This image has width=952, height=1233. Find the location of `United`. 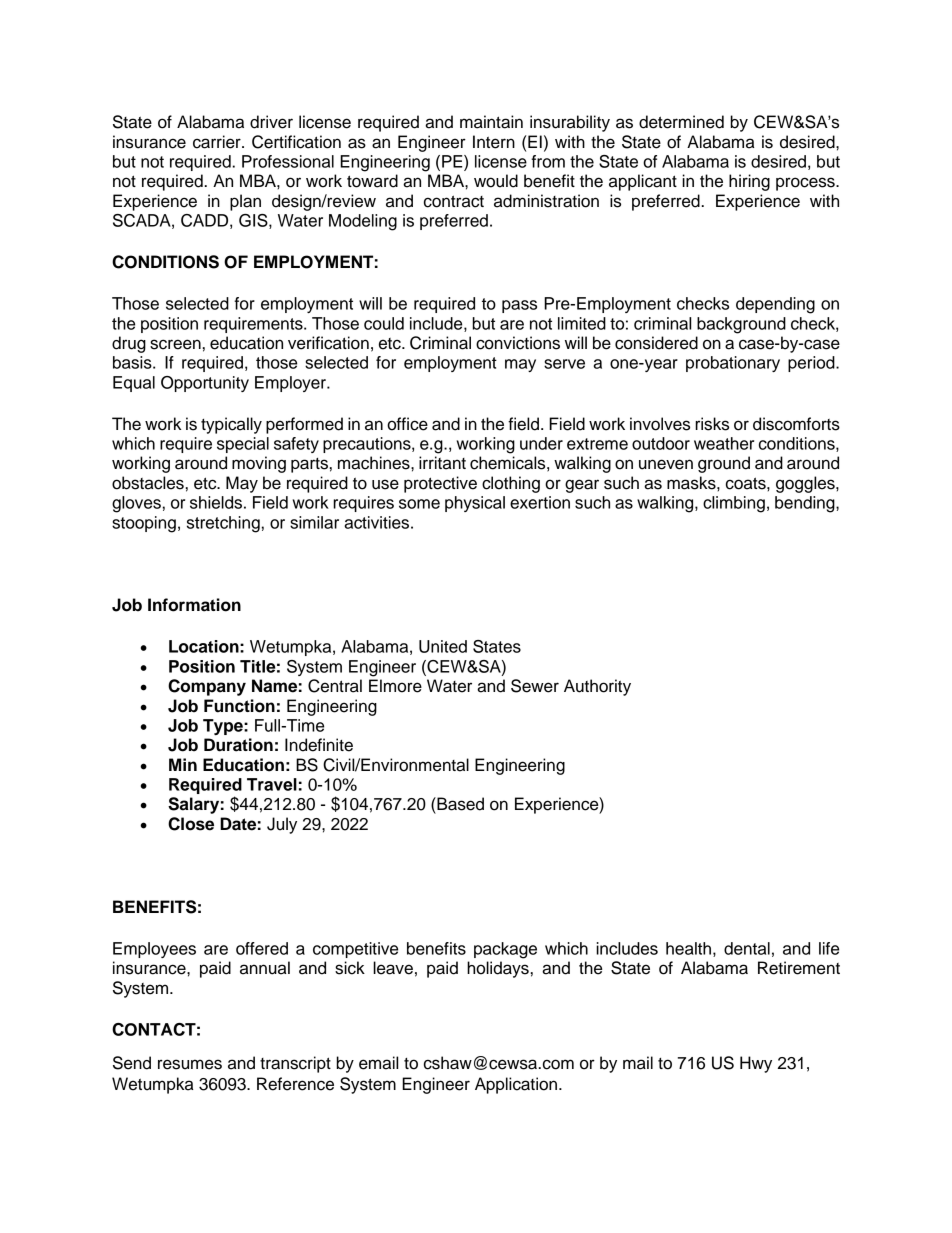

United is located at coordinates (443, 646).
